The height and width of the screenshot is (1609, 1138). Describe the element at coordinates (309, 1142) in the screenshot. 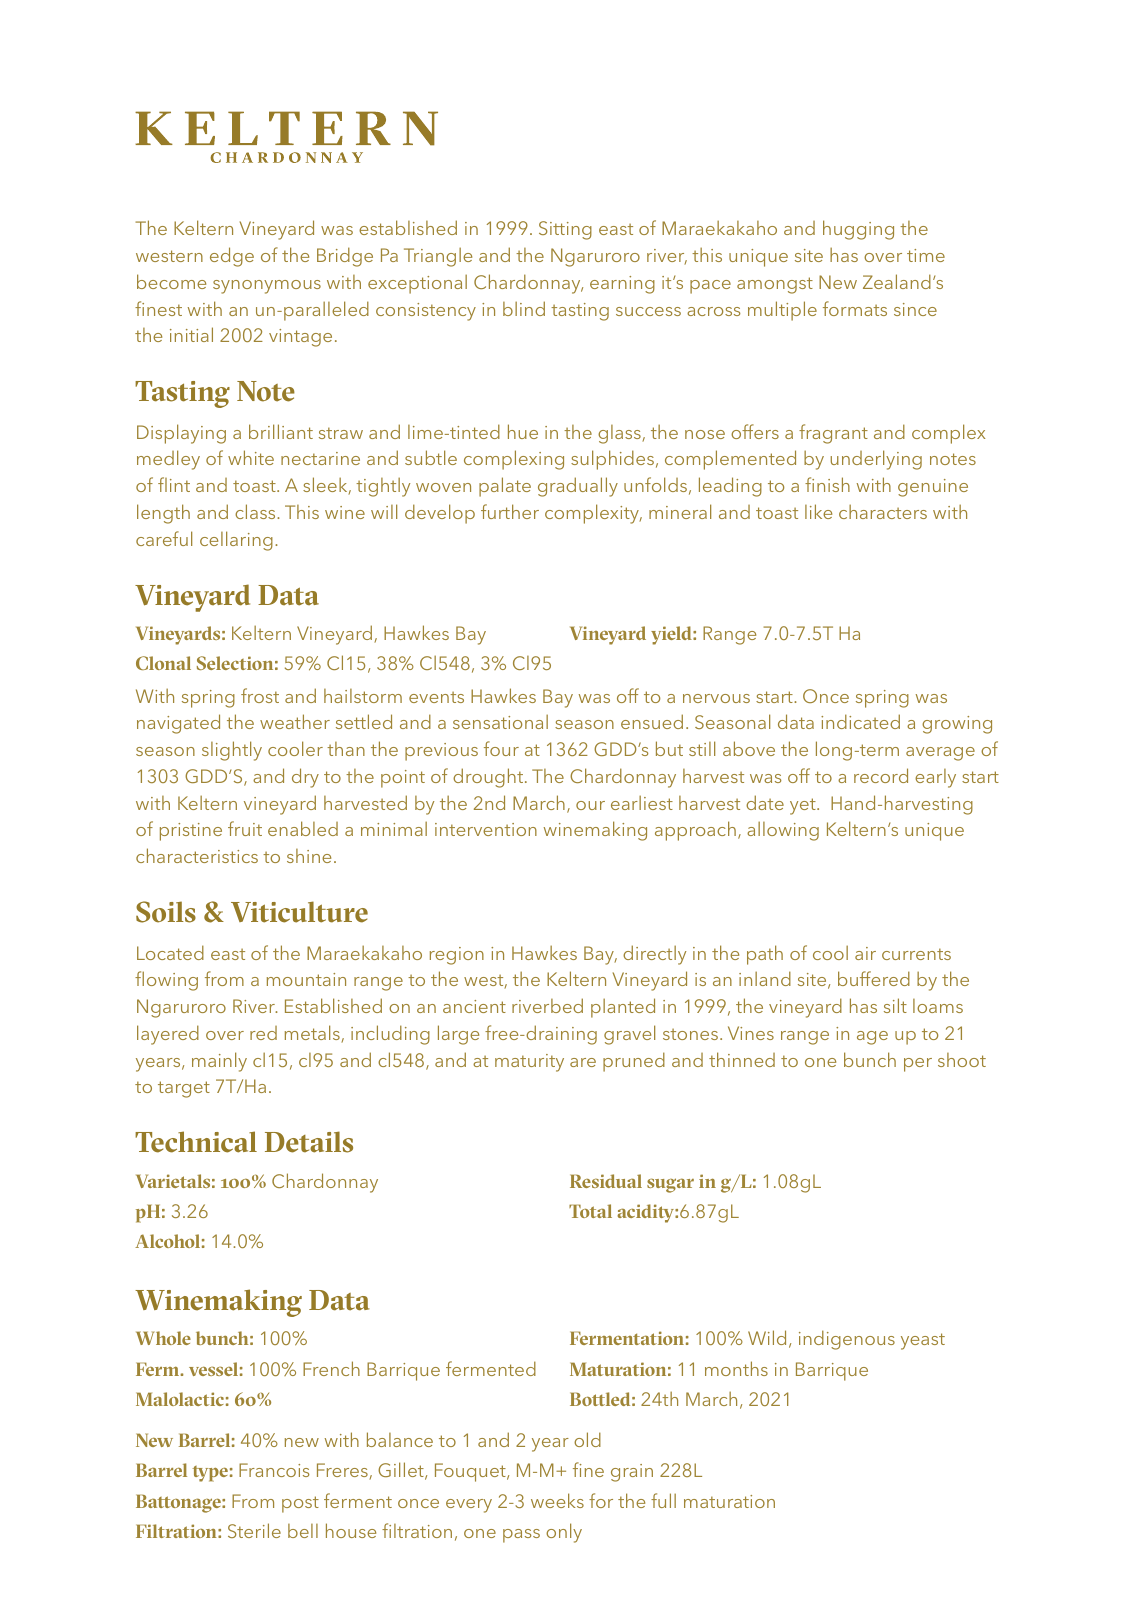

I see `Details` at that location.
